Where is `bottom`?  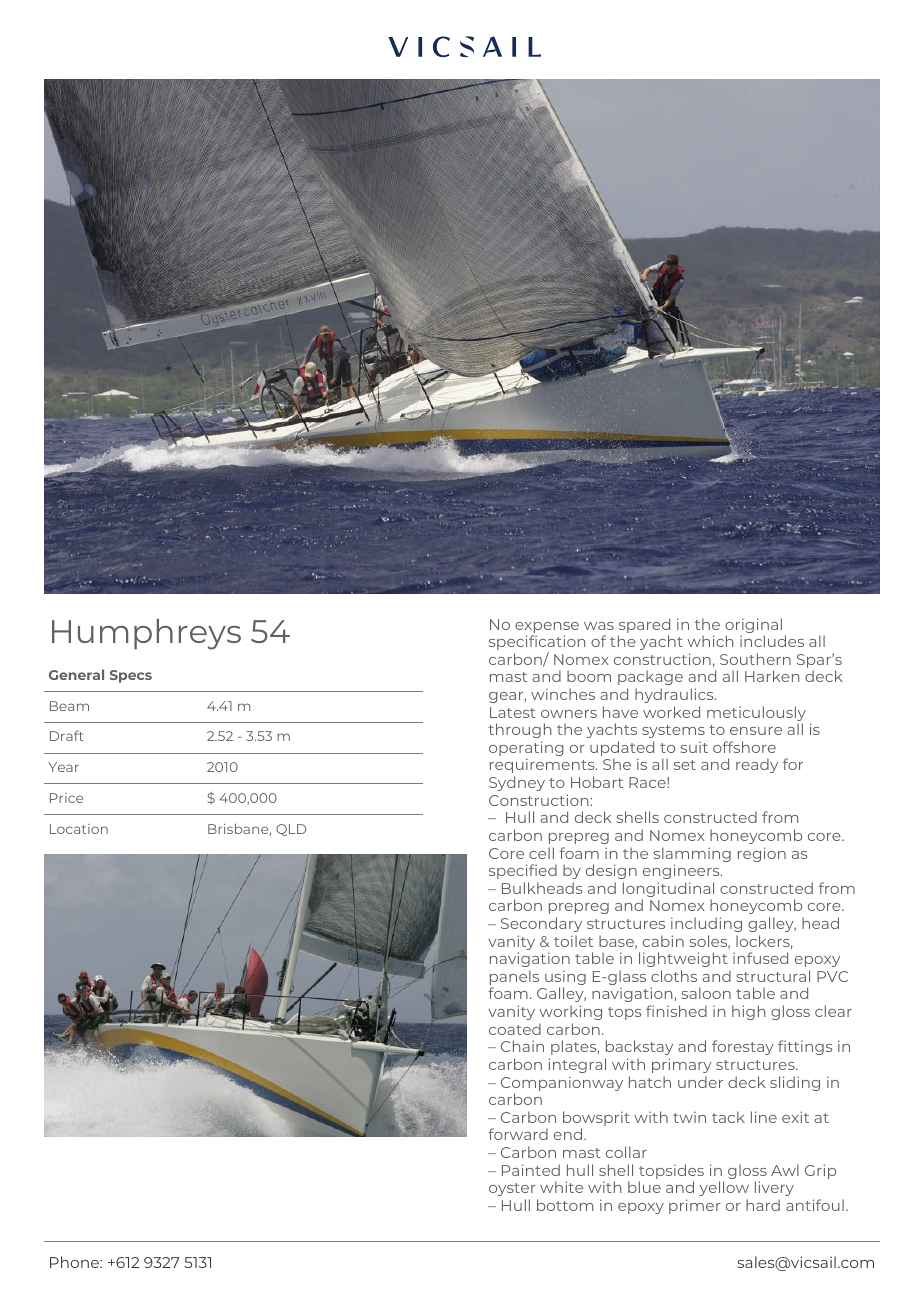
bottom is located at coordinates (565, 1205).
